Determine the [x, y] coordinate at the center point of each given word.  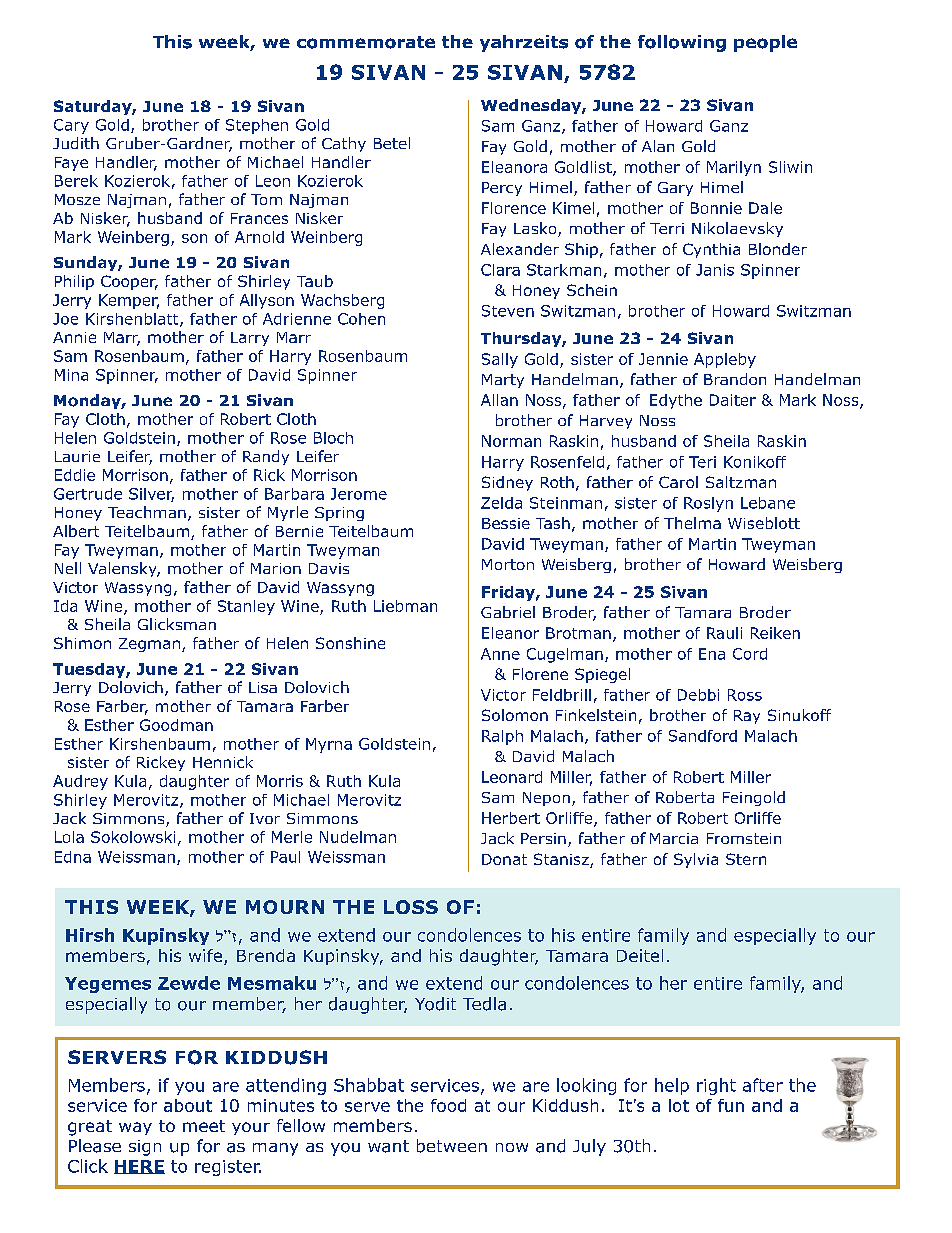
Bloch [333, 438]
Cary [71, 126]
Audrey [80, 782]
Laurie [77, 456]
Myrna [329, 745]
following [682, 43]
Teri [702, 462]
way [135, 1128]
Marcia [674, 838]
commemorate [366, 42]
